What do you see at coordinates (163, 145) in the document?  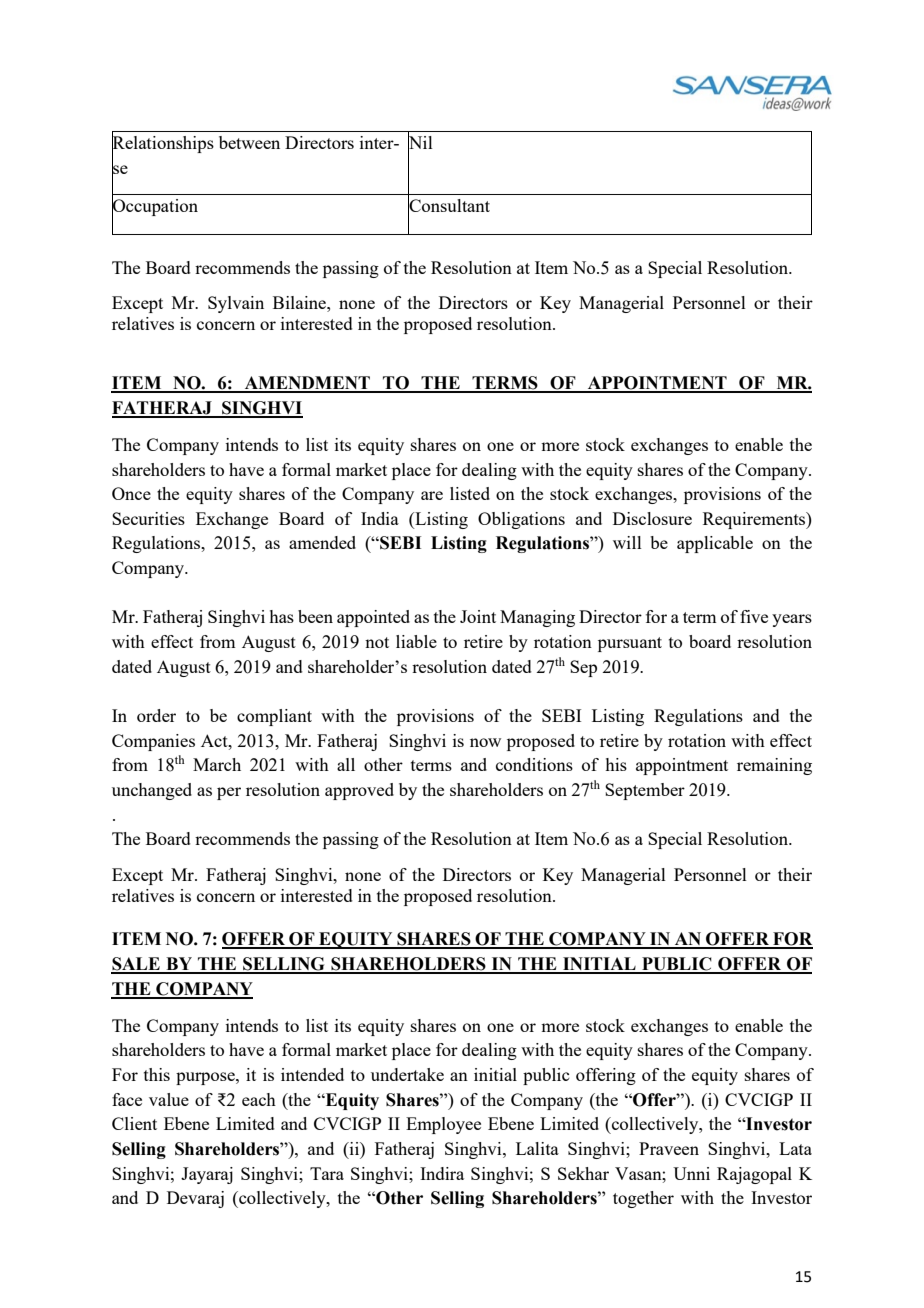 I see `Relationships` at bounding box center [163, 145].
